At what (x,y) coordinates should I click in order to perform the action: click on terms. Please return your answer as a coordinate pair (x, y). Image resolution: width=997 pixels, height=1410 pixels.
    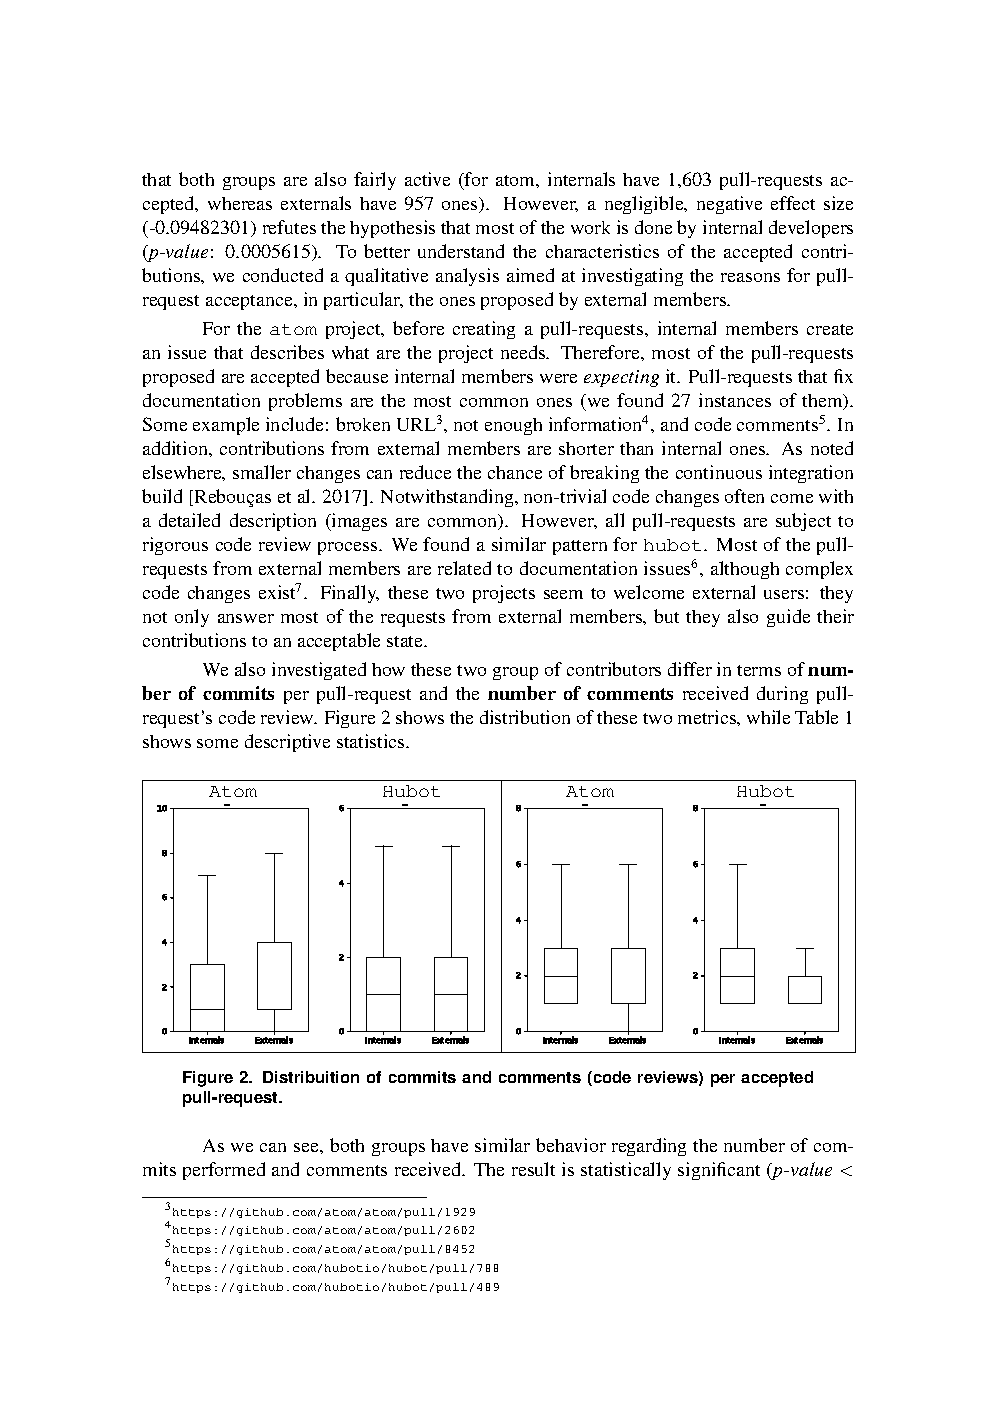
    Looking at the image, I should click on (759, 670).
